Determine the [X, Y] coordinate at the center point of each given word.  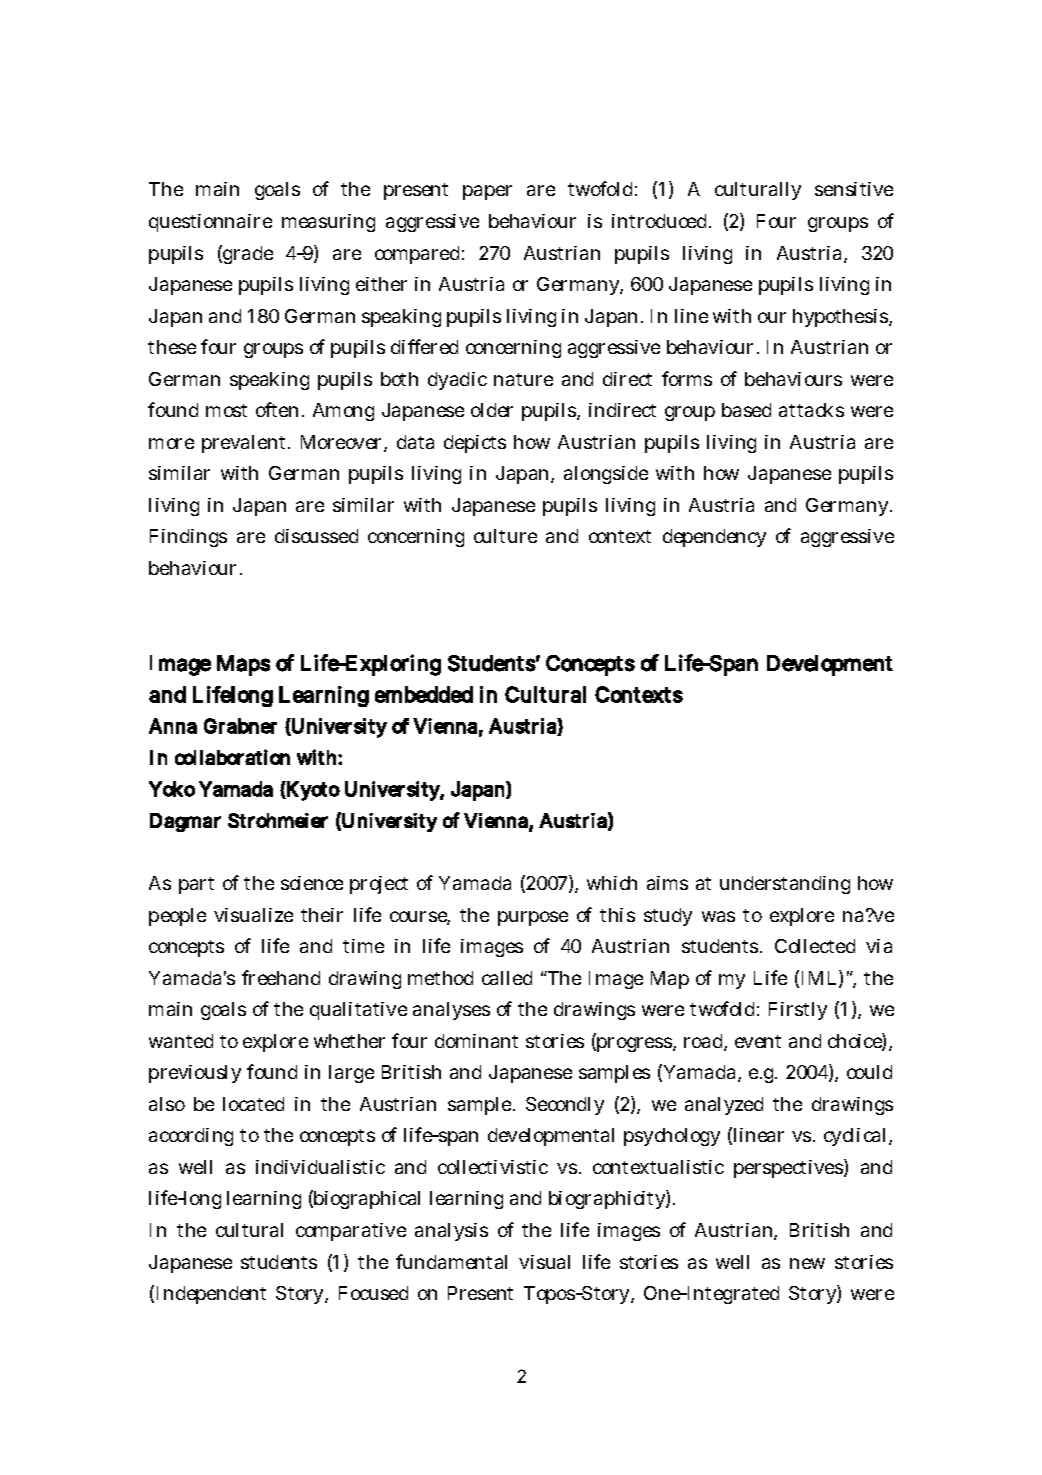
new [807, 1263]
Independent [211, 1295]
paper [487, 192]
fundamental [451, 1261]
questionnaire [210, 223]
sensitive [854, 189]
